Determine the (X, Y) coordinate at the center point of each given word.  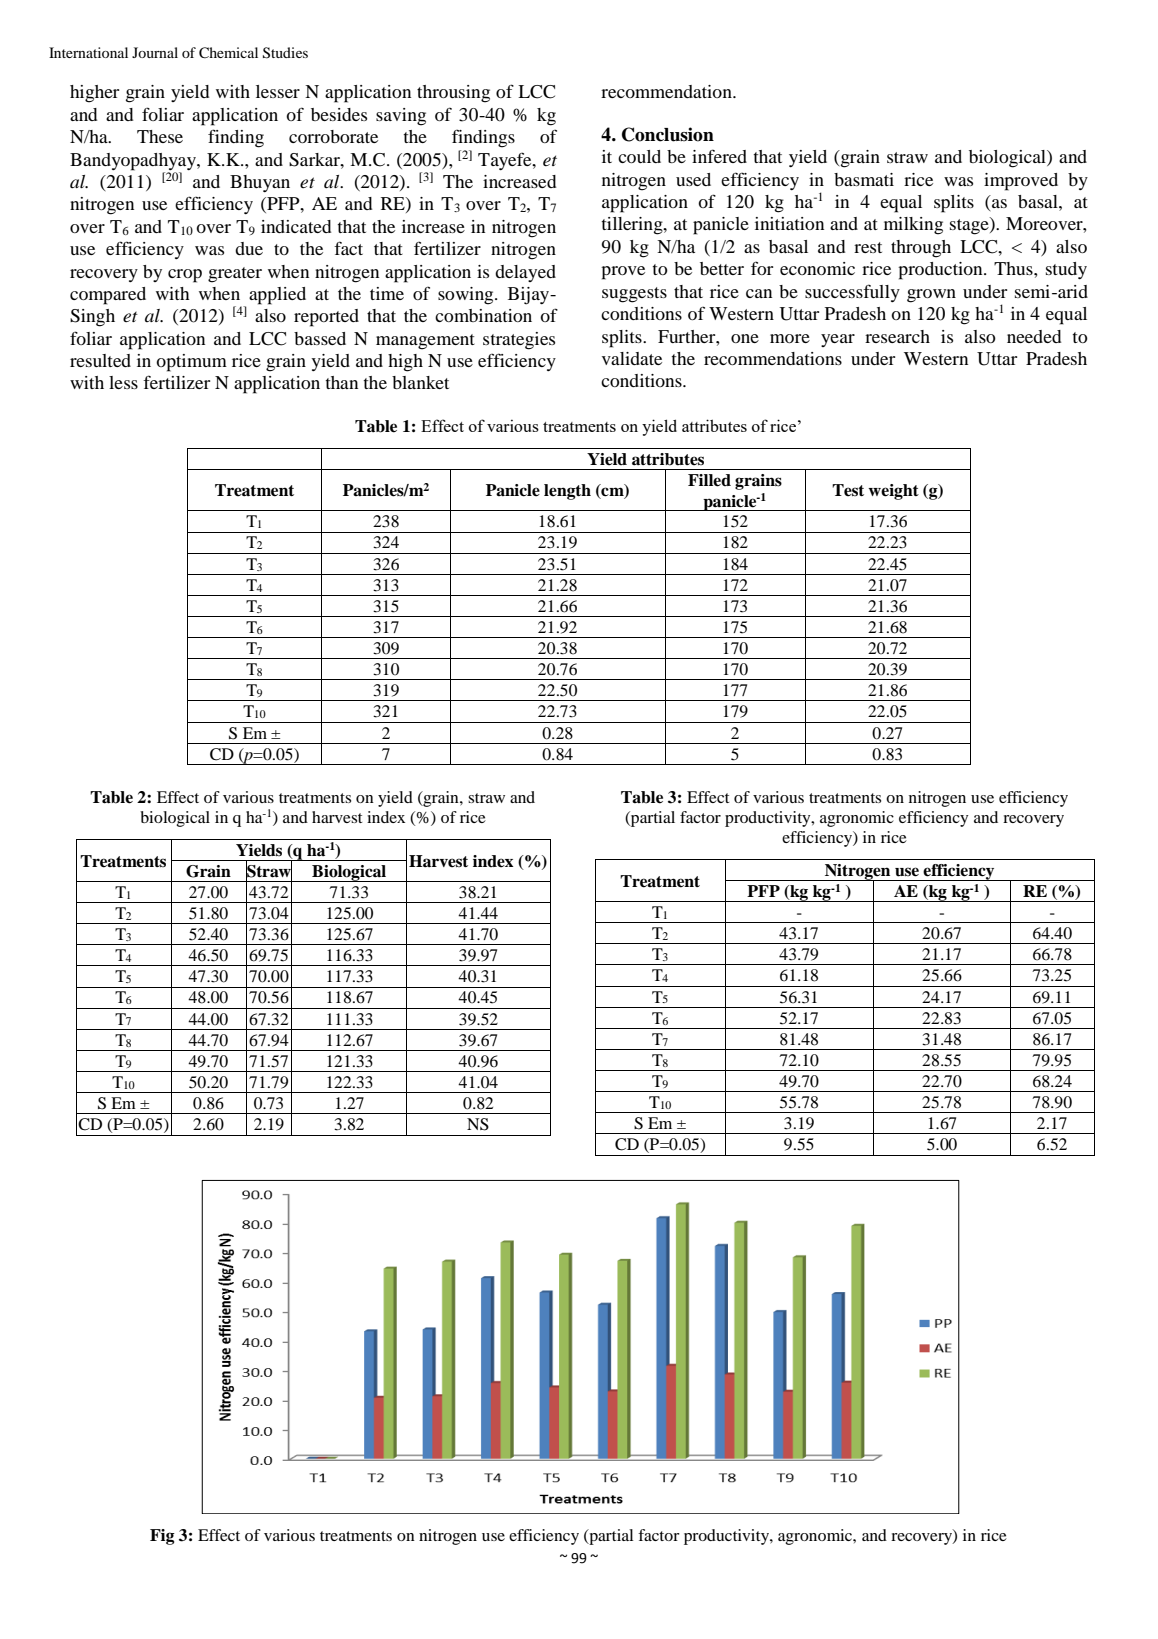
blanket (420, 382)
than (342, 382)
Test (848, 490)
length (567, 492)
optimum (191, 363)
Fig (162, 1537)
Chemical (228, 53)
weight (893, 492)
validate (632, 358)
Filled (709, 480)
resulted (100, 360)
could (639, 156)
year (838, 340)
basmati (864, 179)
